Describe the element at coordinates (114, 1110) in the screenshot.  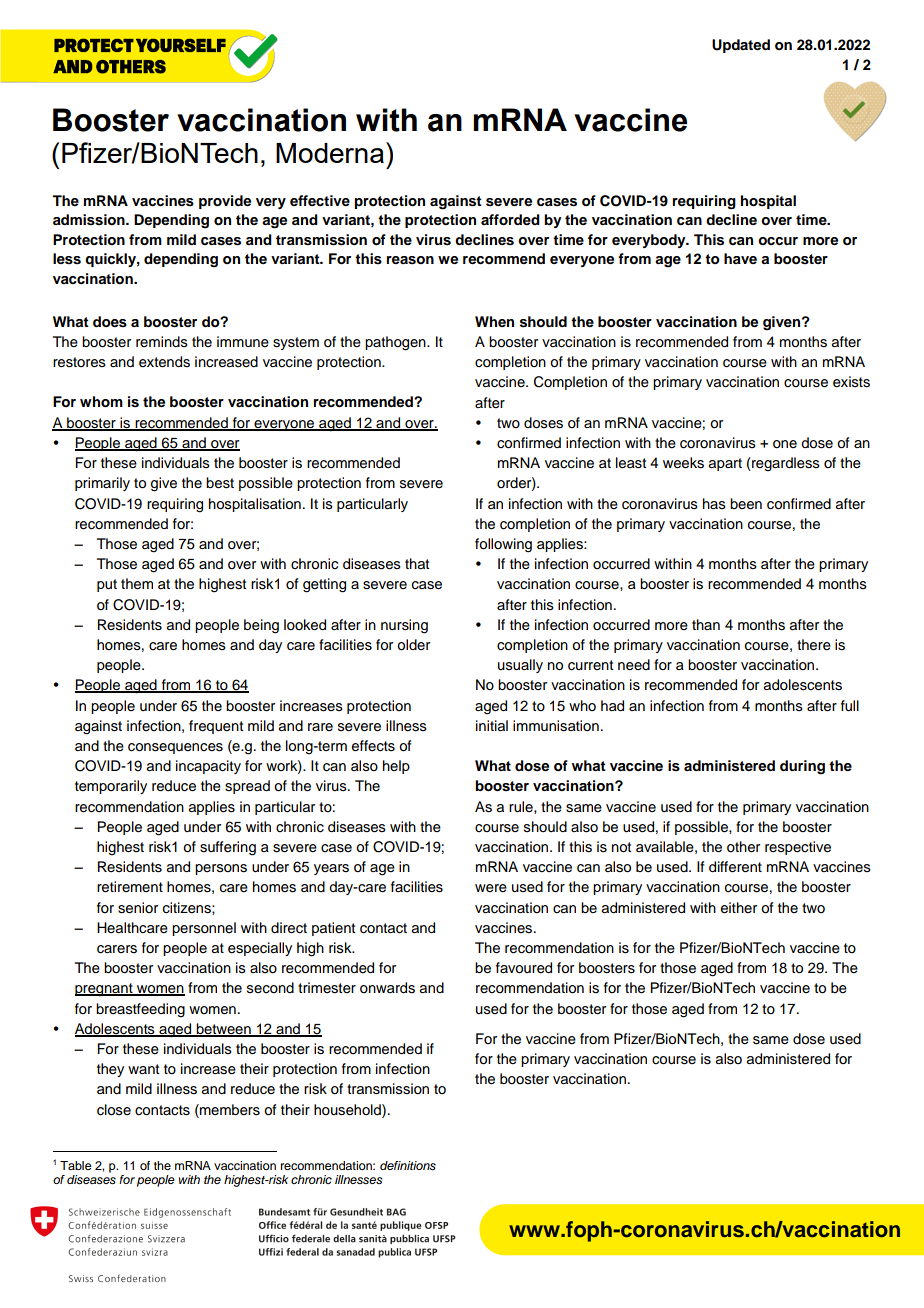
I see `close` at that location.
